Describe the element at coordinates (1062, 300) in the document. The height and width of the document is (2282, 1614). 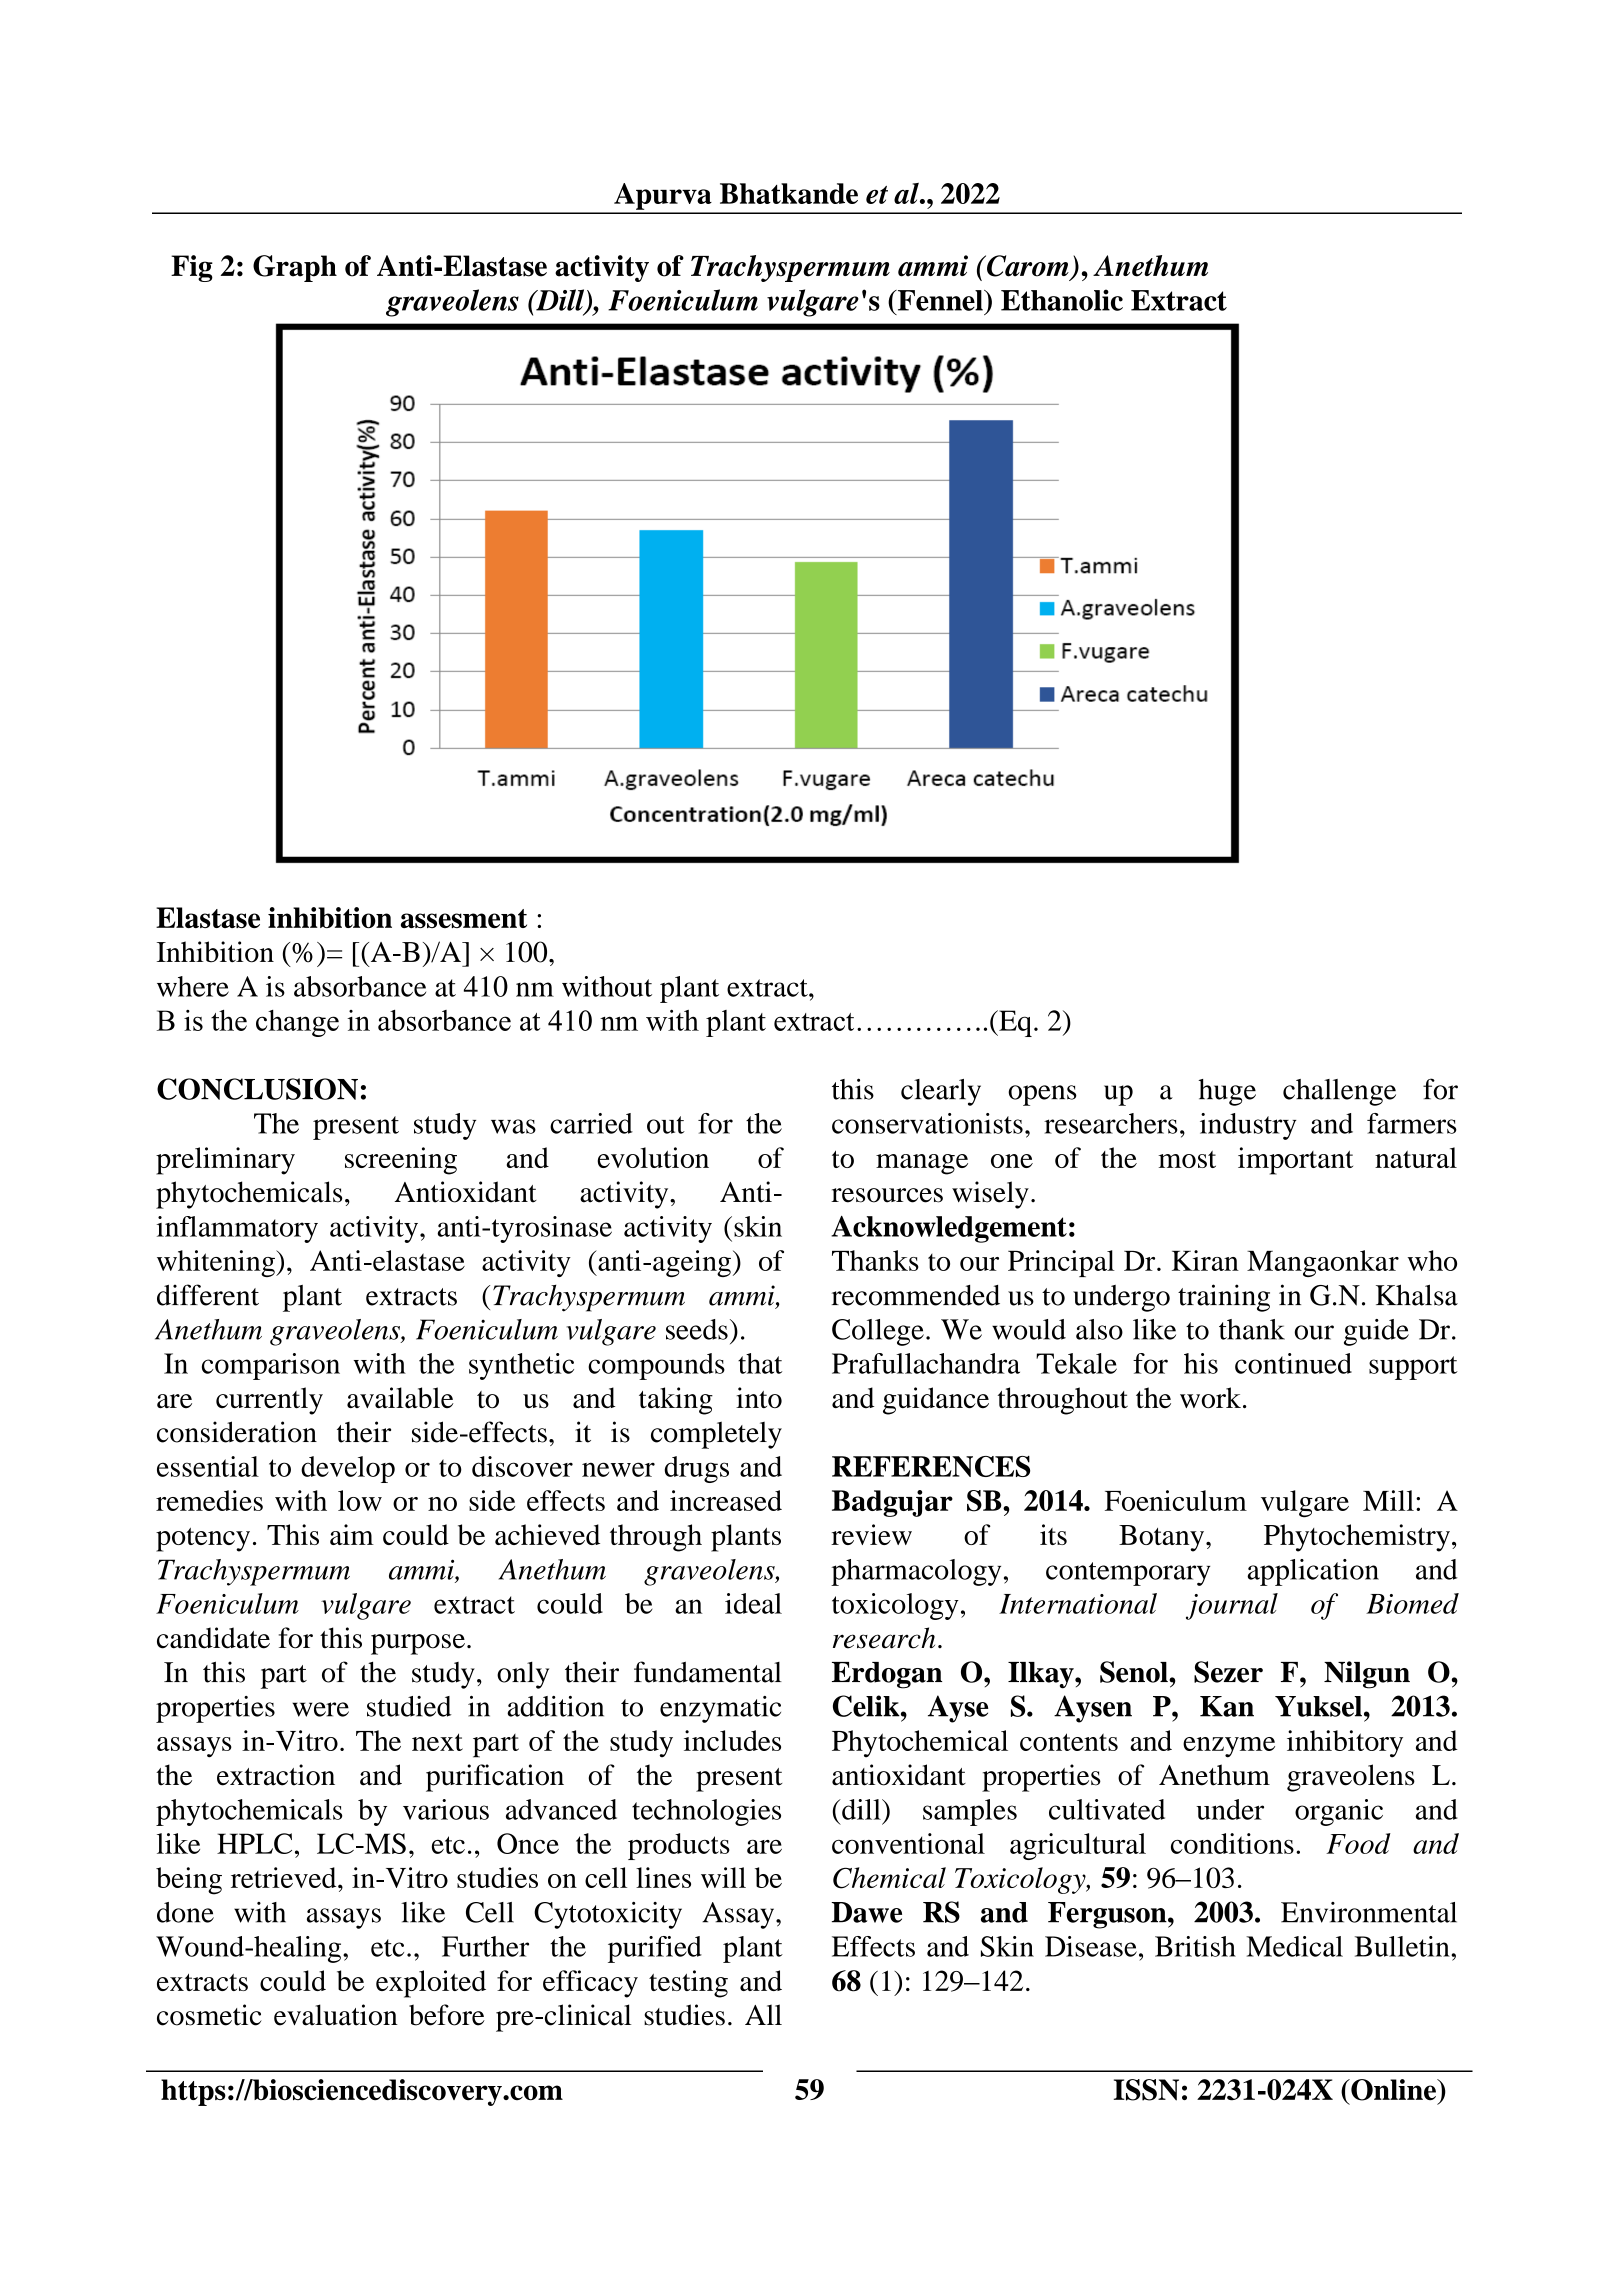
I see `Ethanolic` at that location.
